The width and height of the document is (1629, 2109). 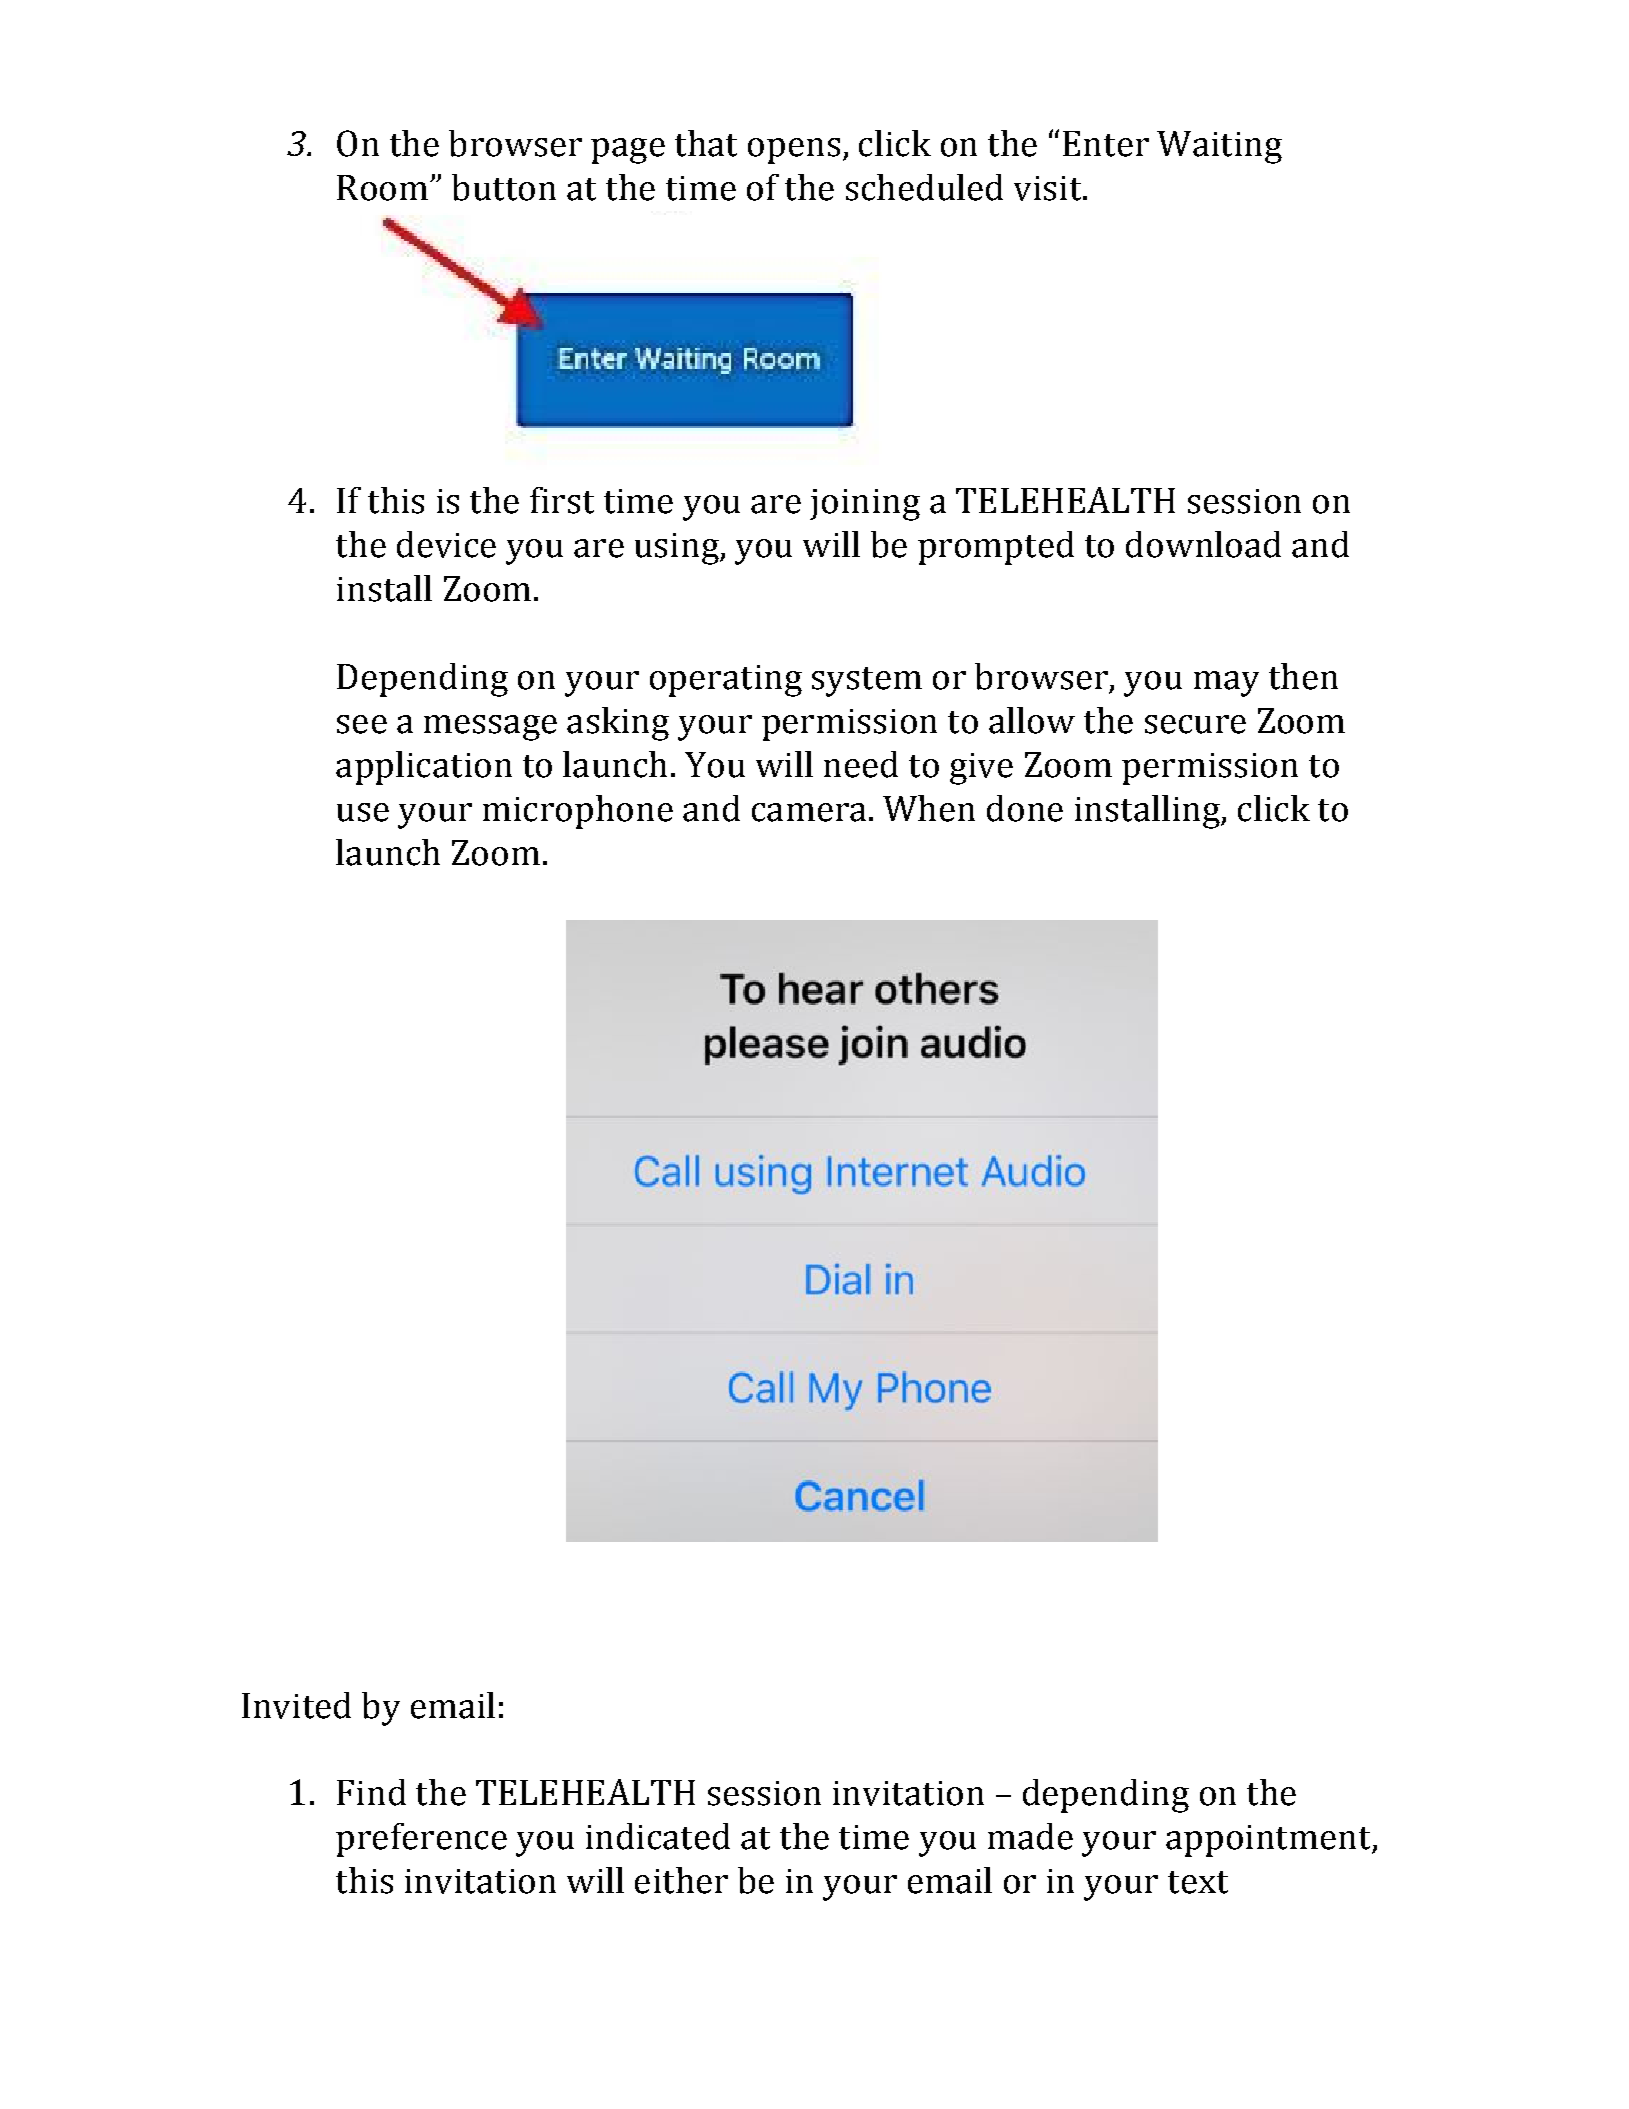 What do you see at coordinates (421, 1840) in the document?
I see `preference` at bounding box center [421, 1840].
